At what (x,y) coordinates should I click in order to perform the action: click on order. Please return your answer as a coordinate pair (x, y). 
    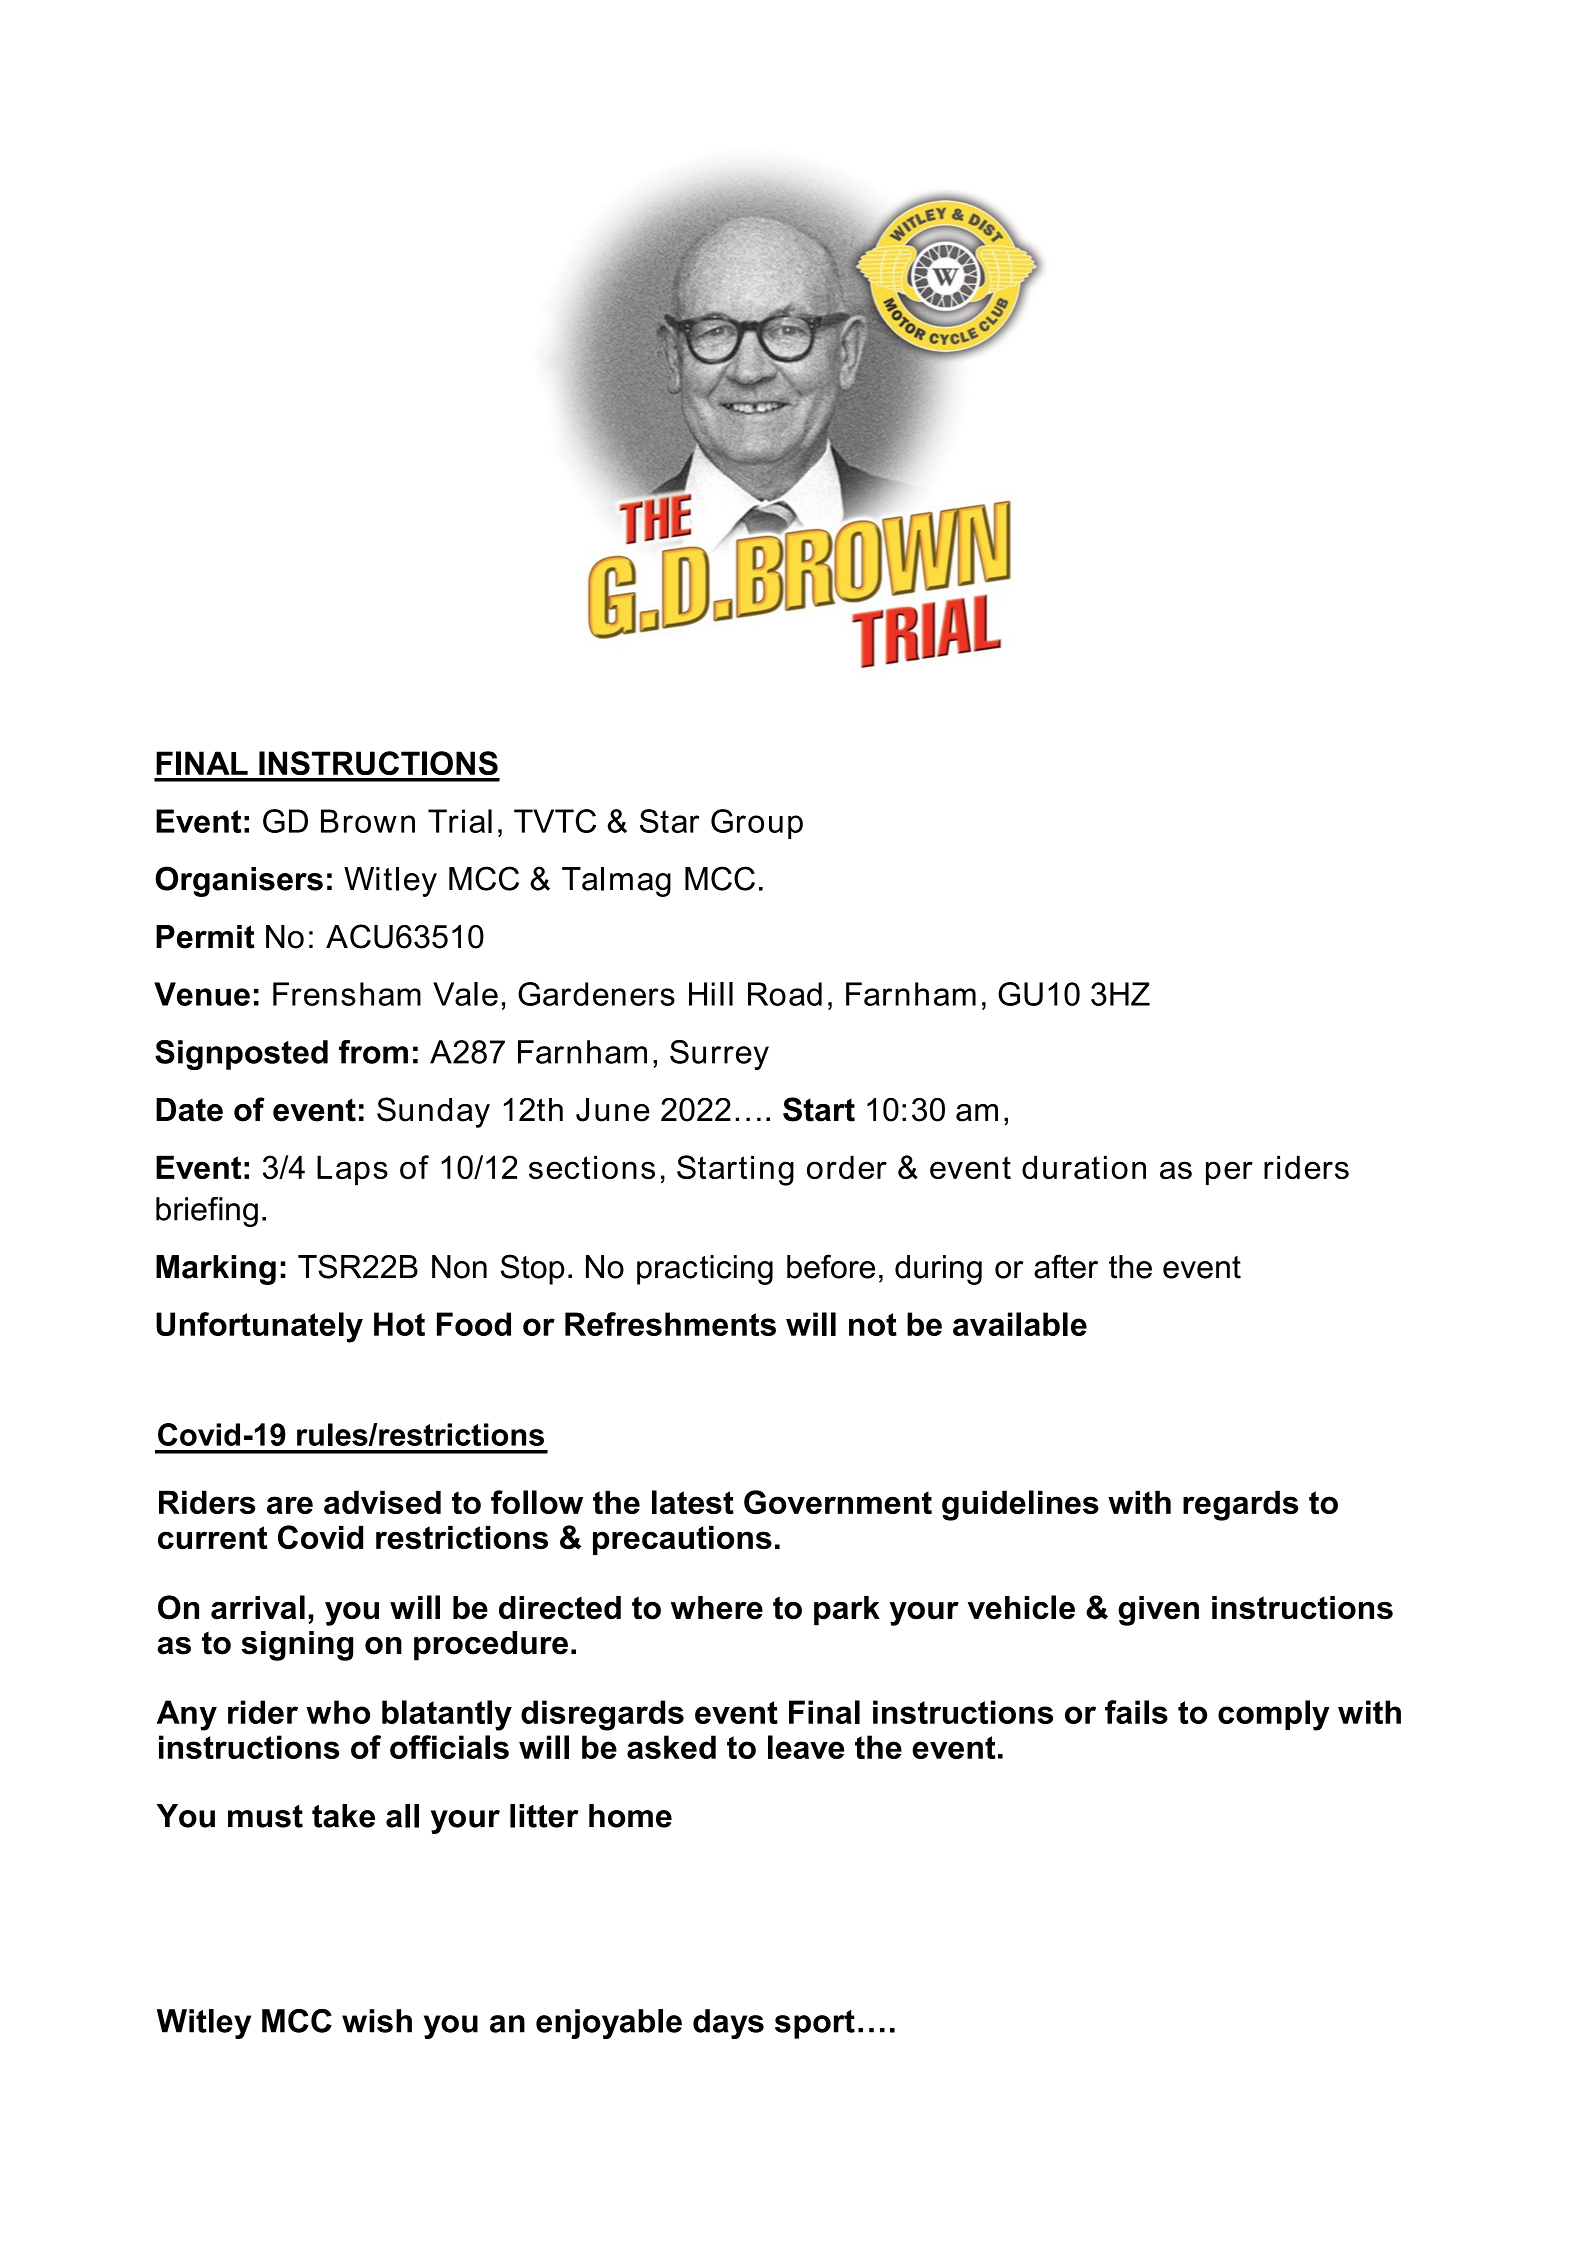
    Looking at the image, I should click on (847, 1167).
